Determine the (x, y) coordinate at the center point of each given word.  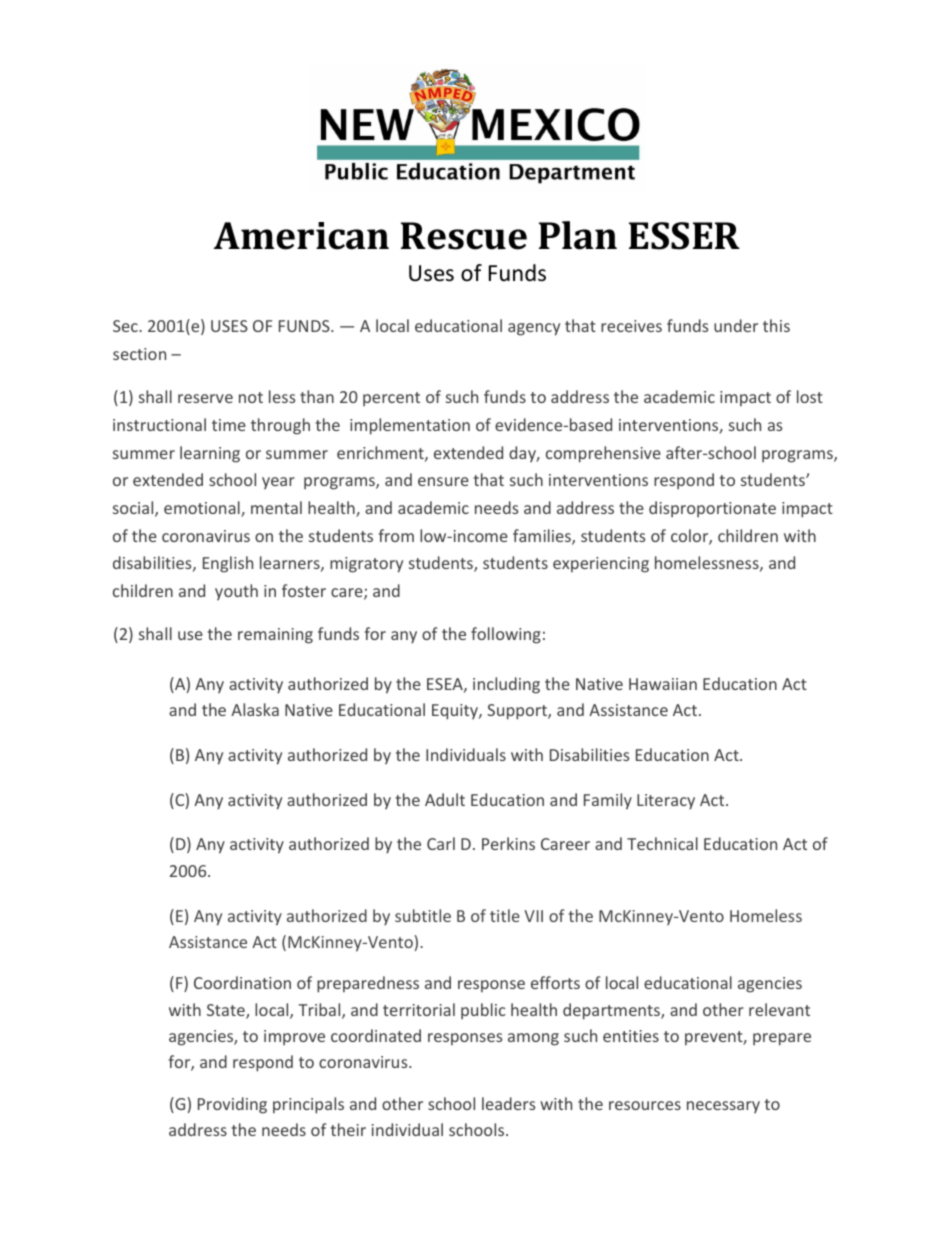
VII (533, 916)
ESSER (684, 236)
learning (210, 454)
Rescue (464, 236)
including (506, 685)
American (301, 236)
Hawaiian (663, 684)
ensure (443, 481)
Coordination (242, 982)
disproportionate (712, 509)
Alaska (255, 709)
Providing (232, 1105)
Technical (662, 843)
